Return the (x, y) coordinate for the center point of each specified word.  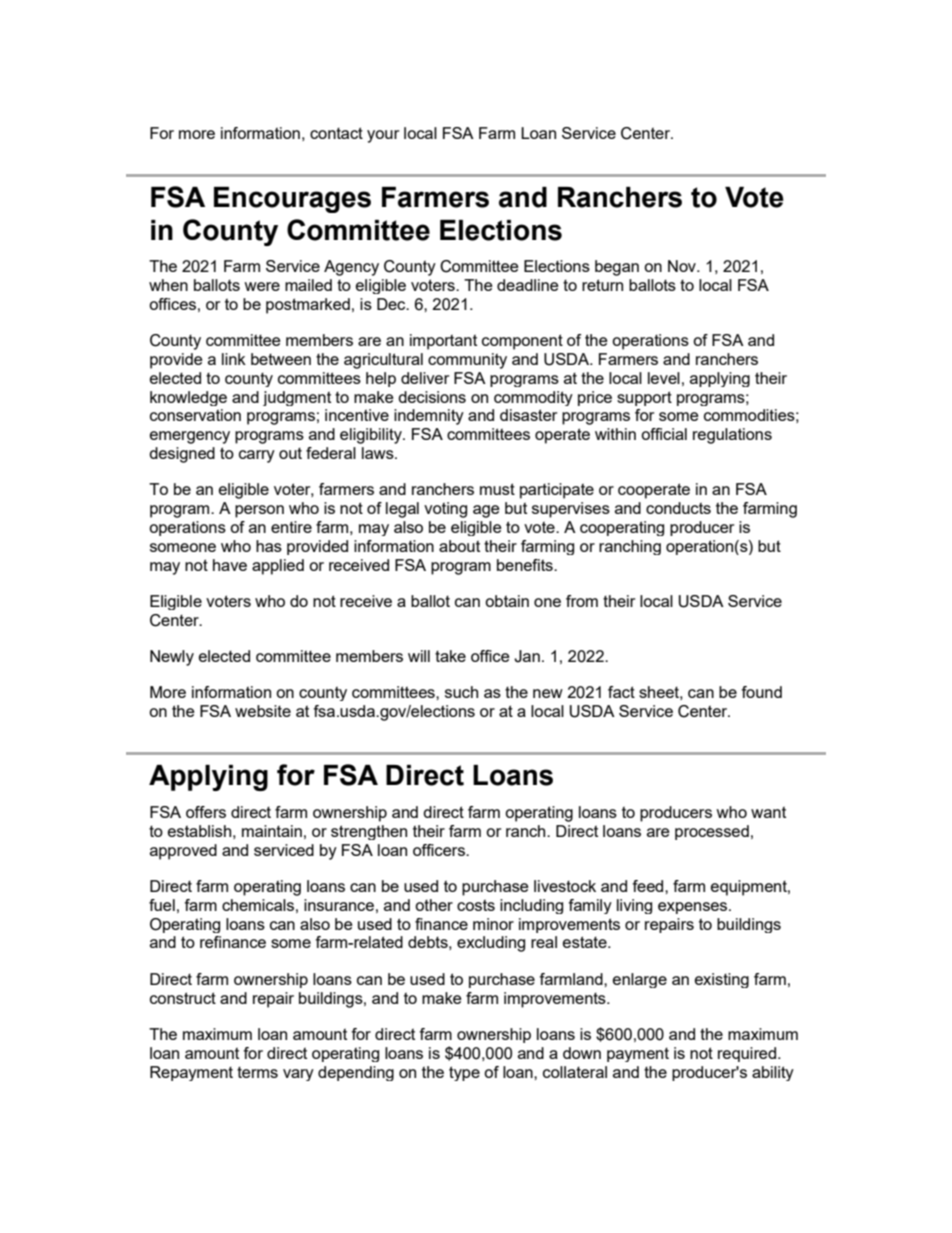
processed (712, 832)
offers (206, 812)
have (230, 565)
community (467, 361)
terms (257, 1072)
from (582, 601)
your (383, 136)
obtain (507, 601)
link (234, 359)
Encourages (292, 200)
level (664, 378)
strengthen (369, 832)
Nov (683, 266)
